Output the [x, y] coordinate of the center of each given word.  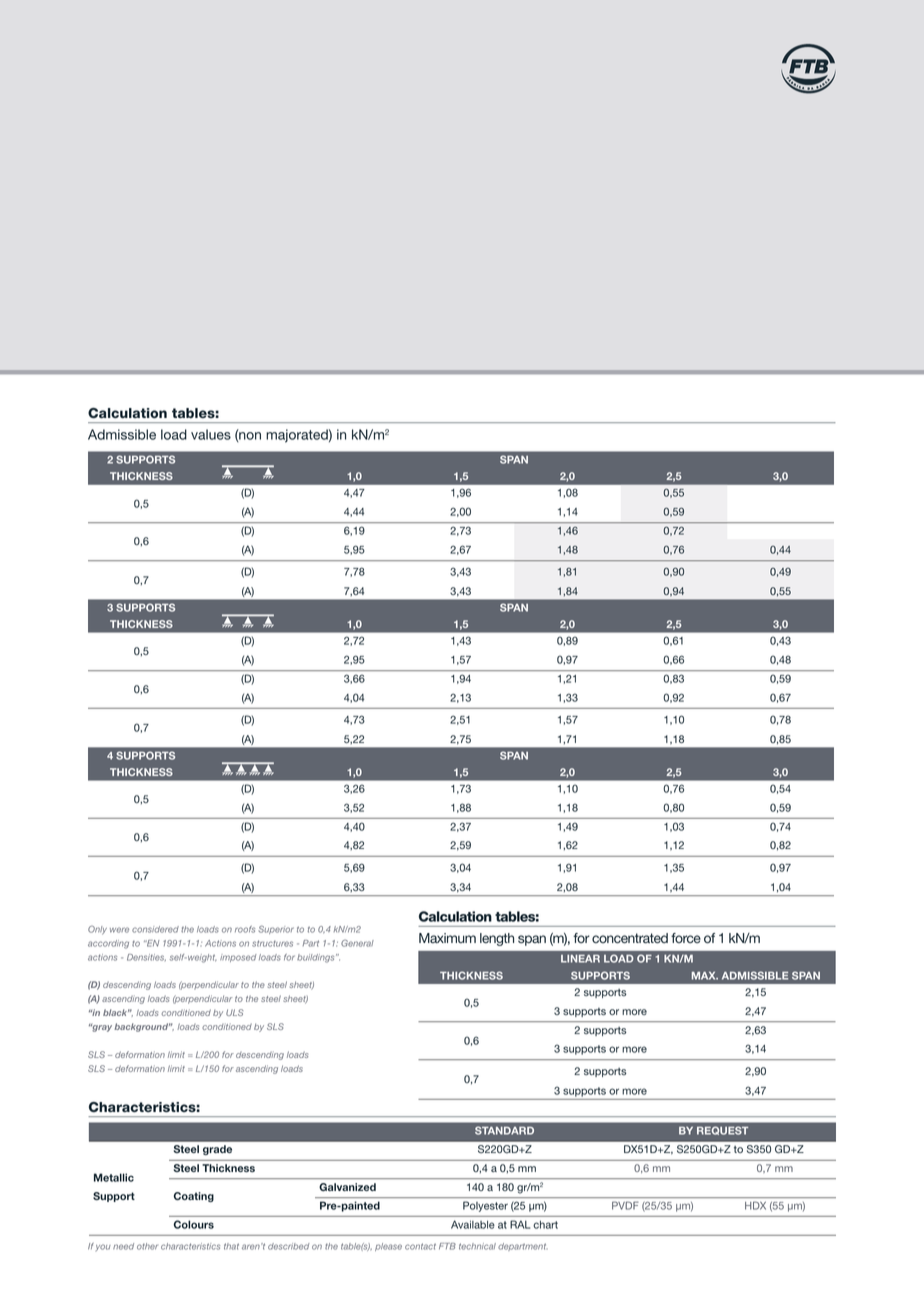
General [357, 943]
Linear [580, 959]
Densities [146, 957]
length [497, 939]
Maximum [447, 938]
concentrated [630, 938]
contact [420, 1246]
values [211, 434]
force [686, 938]
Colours [194, 1224]
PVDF [625, 1205]
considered [155, 929]
